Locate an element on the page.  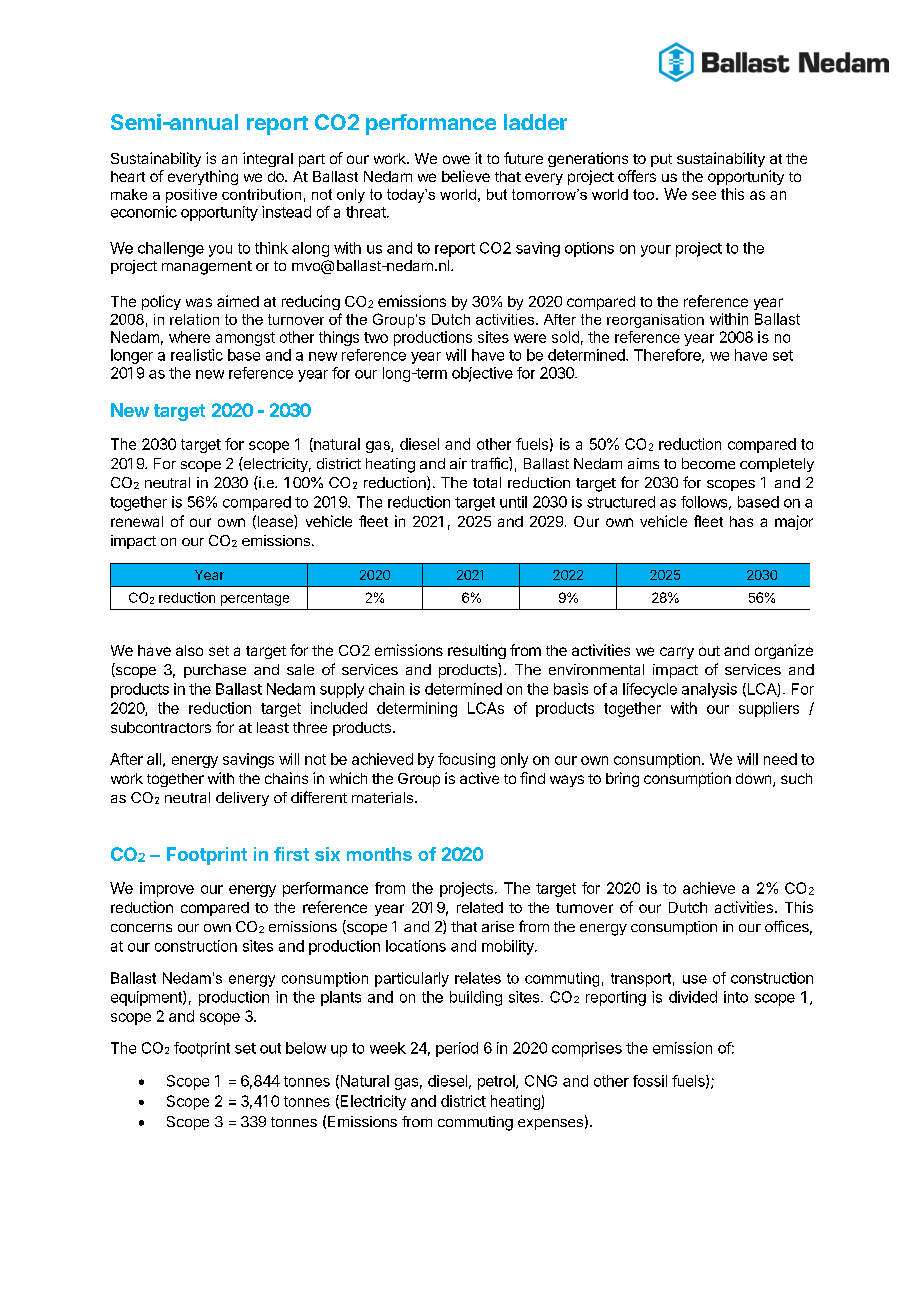
put is located at coordinates (661, 160).
